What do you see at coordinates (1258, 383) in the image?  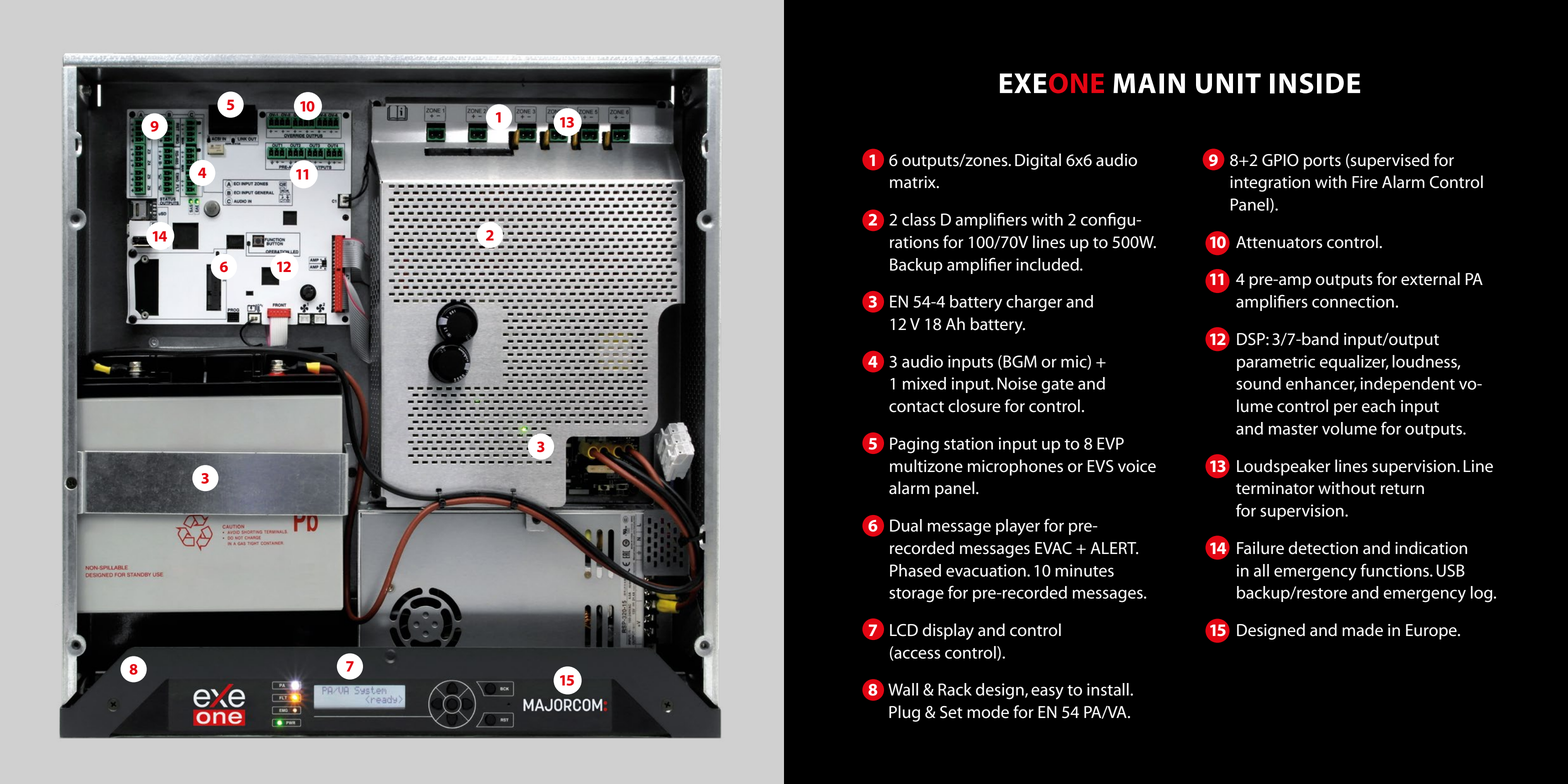 I see `sound` at bounding box center [1258, 383].
